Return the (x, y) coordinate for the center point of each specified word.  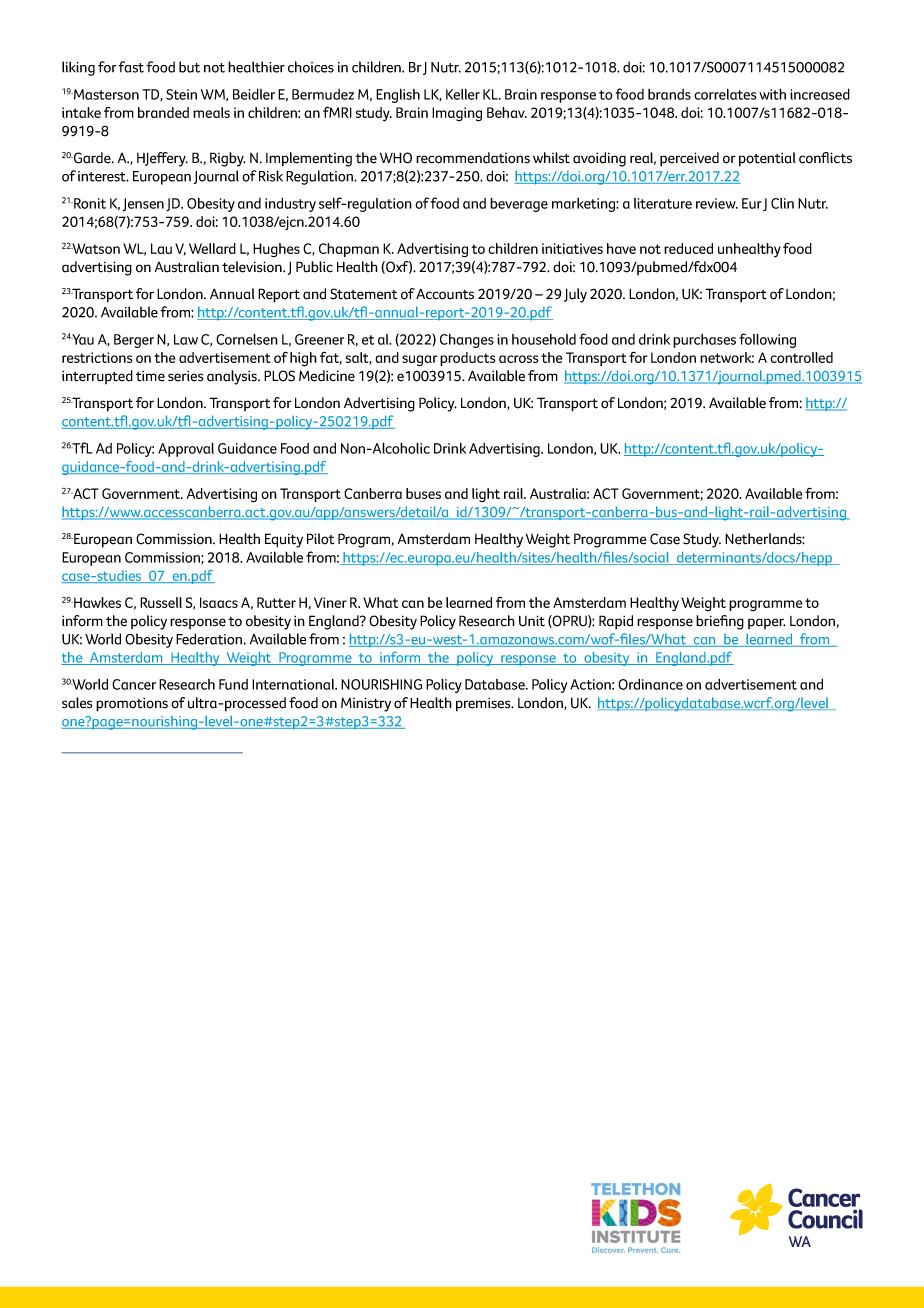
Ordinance (650, 684)
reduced (688, 248)
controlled (801, 357)
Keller (463, 94)
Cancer (134, 684)
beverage (519, 205)
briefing (720, 622)
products (468, 359)
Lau (161, 248)
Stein (181, 94)
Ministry (366, 704)
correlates (725, 94)
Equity (284, 540)
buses (423, 493)
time (150, 376)
